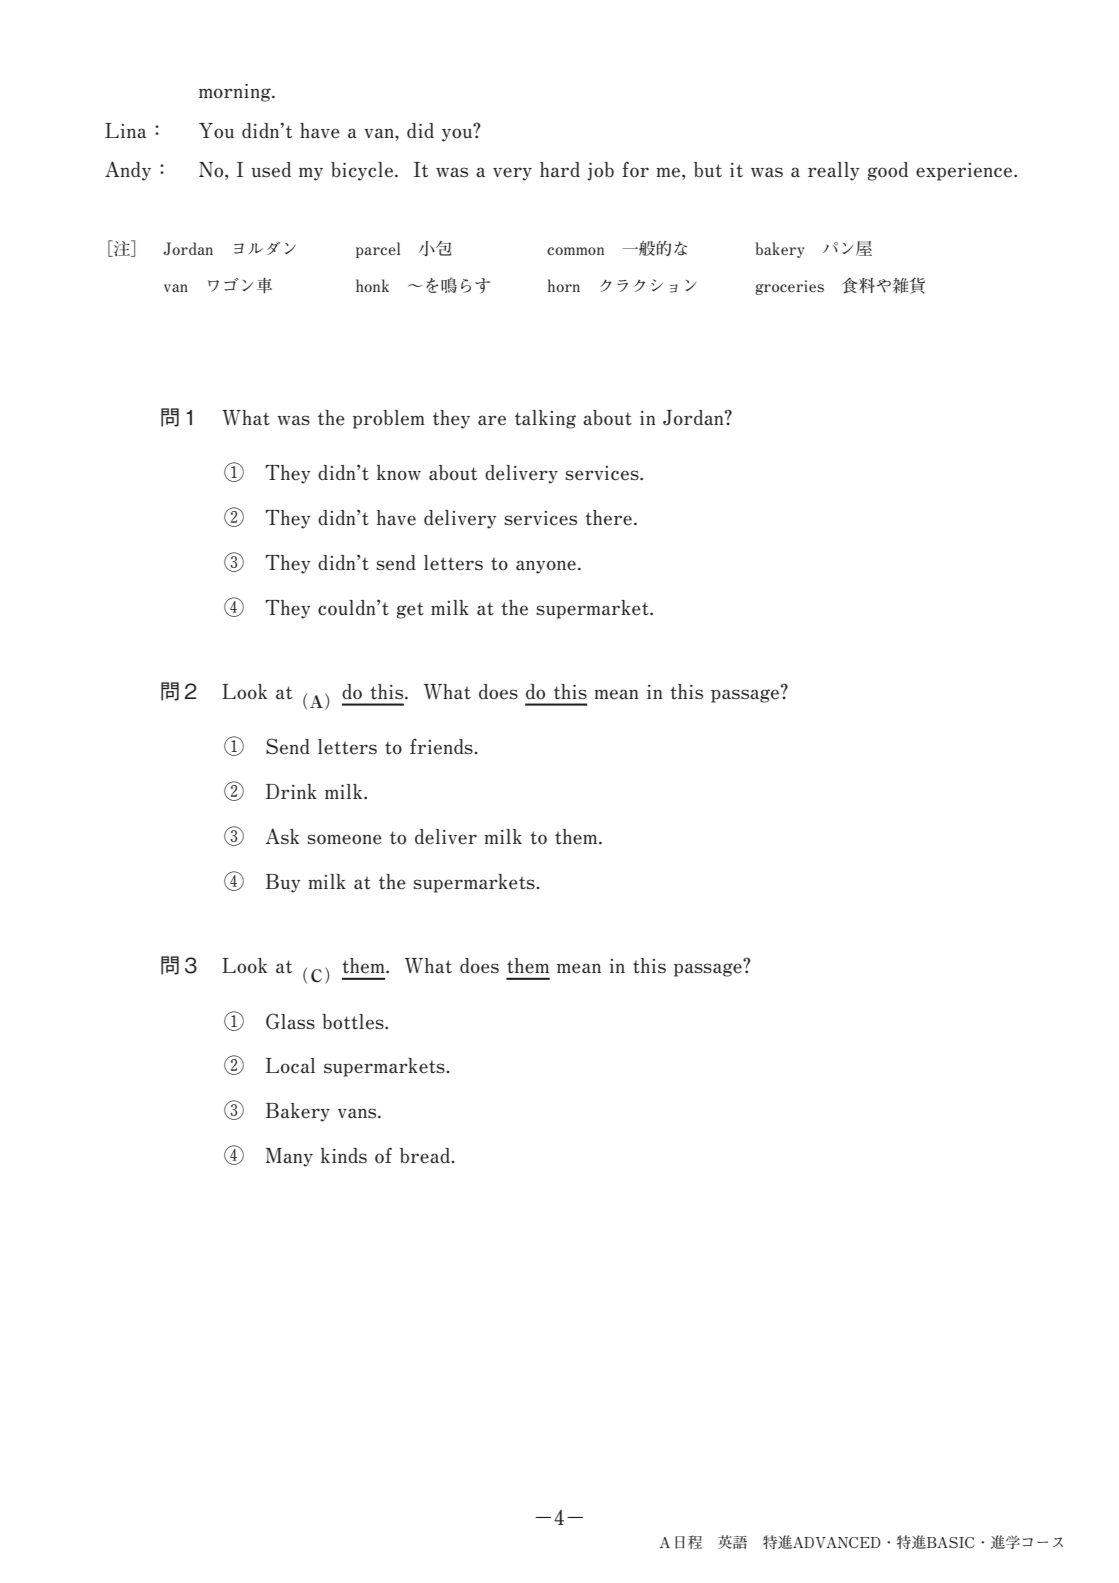  I want to click on used, so click(271, 170).
